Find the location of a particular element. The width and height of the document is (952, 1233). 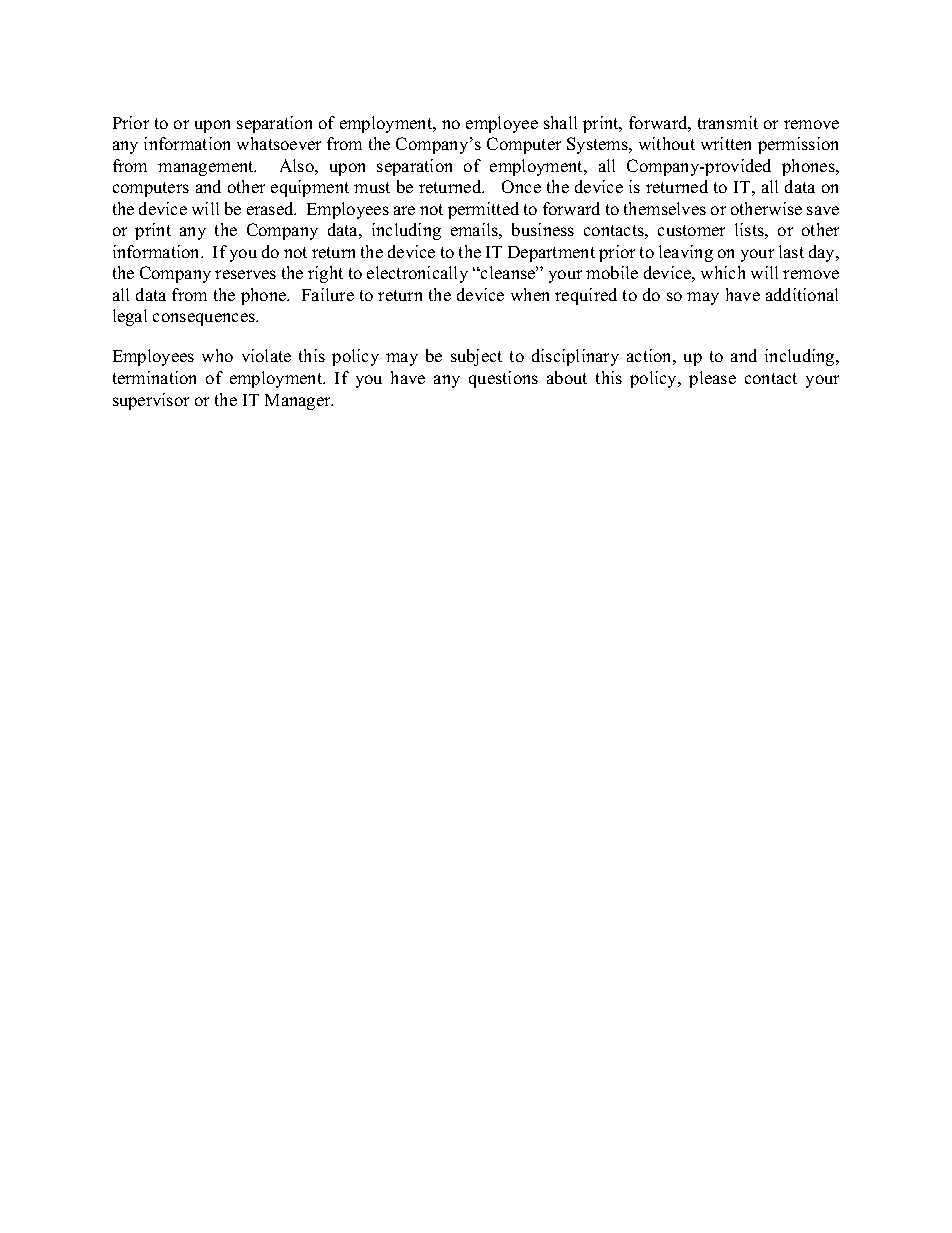

questions is located at coordinates (503, 379).
